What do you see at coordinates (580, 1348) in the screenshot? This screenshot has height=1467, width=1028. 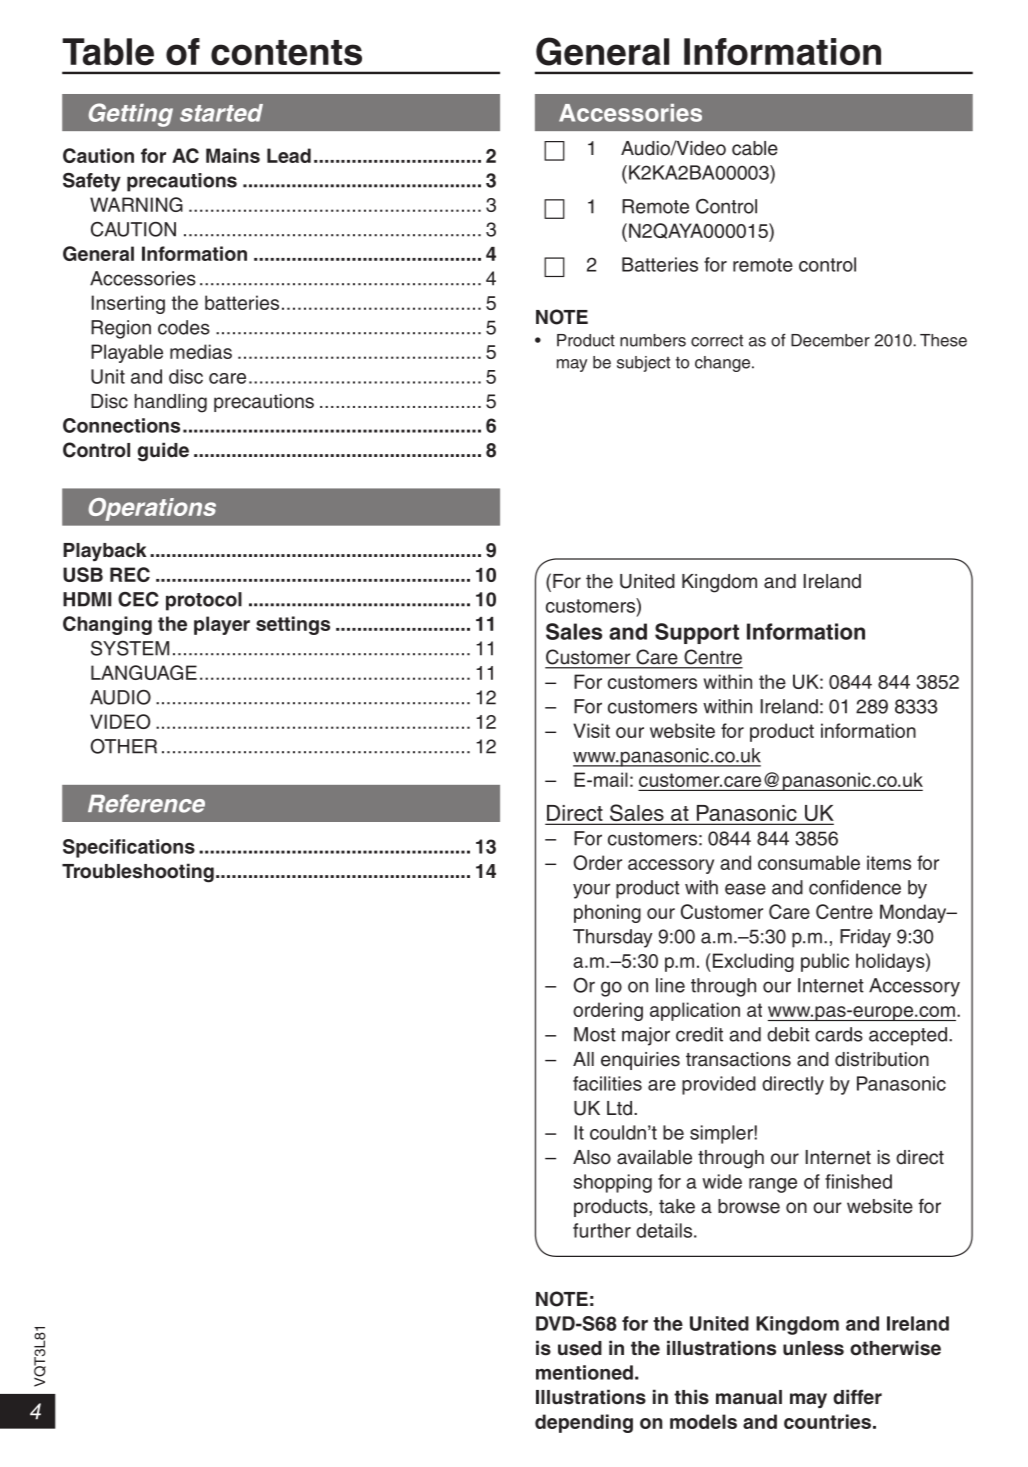 I see `used` at bounding box center [580, 1348].
